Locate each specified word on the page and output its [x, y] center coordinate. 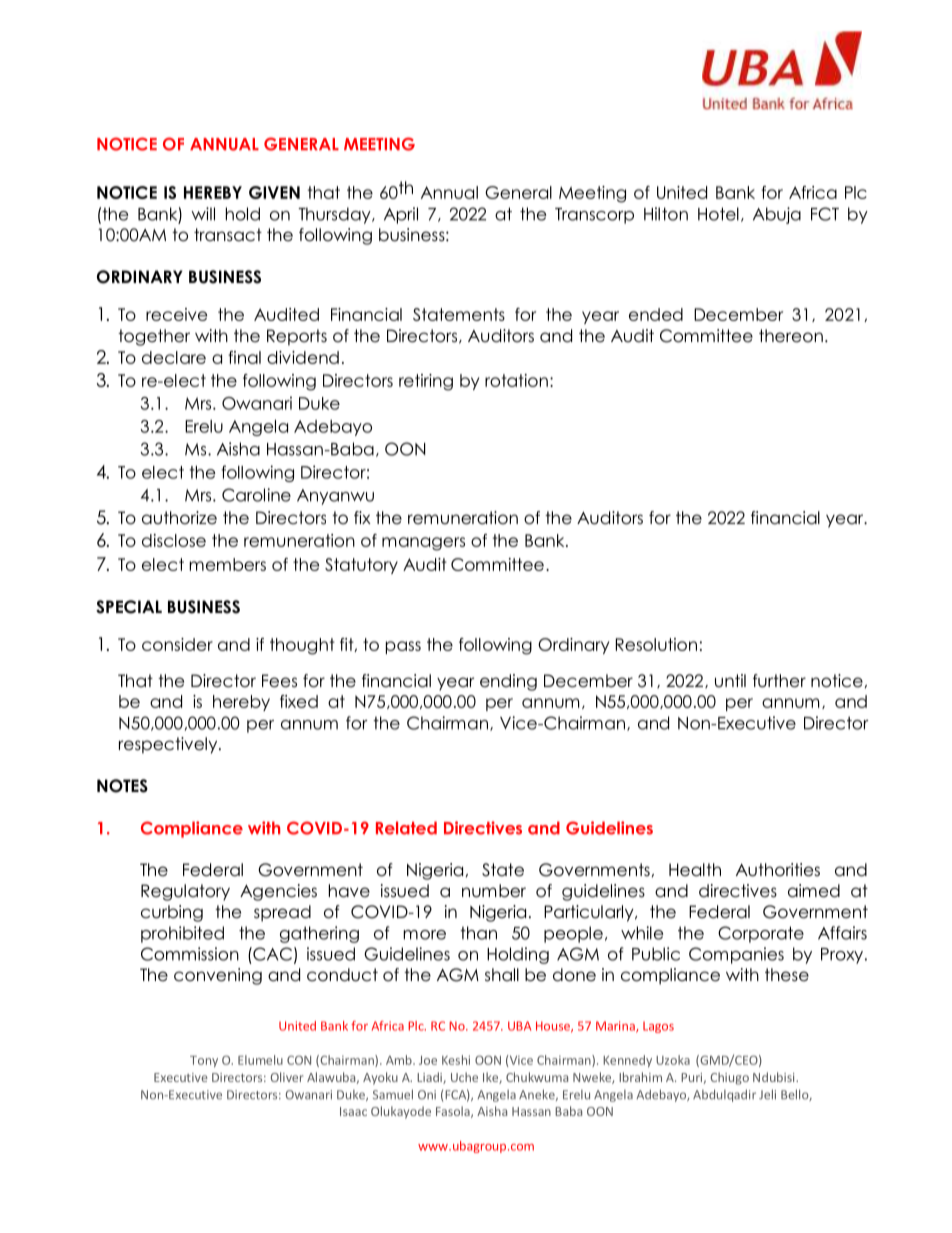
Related [406, 828]
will [203, 214]
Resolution [656, 644]
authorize [179, 518]
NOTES [122, 786]
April [401, 215]
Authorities [778, 870]
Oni [427, 1095]
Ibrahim [640, 1077]
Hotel [718, 214]
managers [423, 544]
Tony [204, 1061]
